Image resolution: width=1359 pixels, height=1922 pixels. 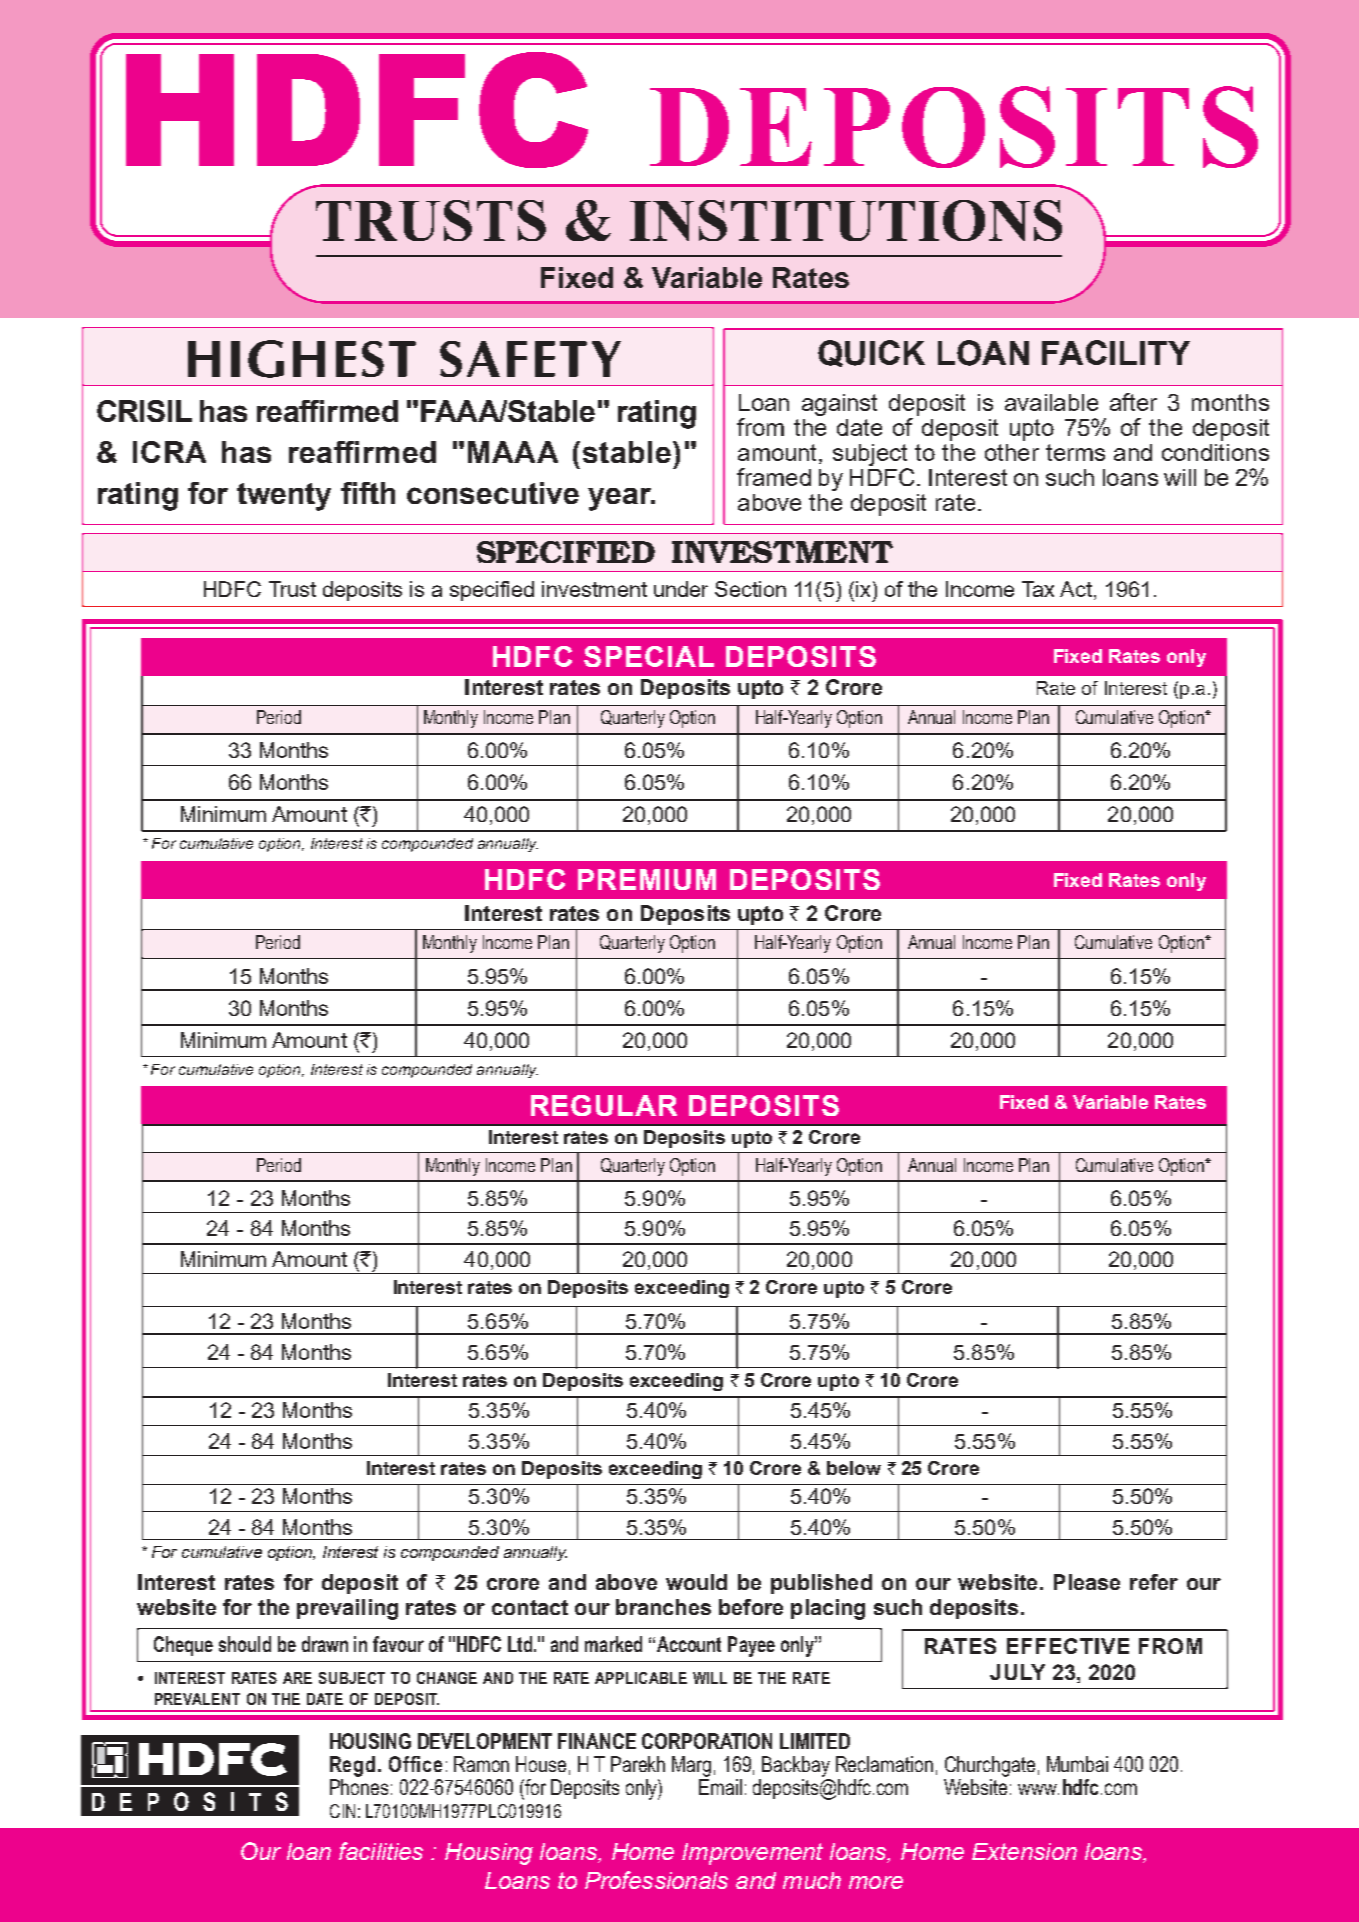 I want to click on HIGHEST, so click(x=302, y=359).
